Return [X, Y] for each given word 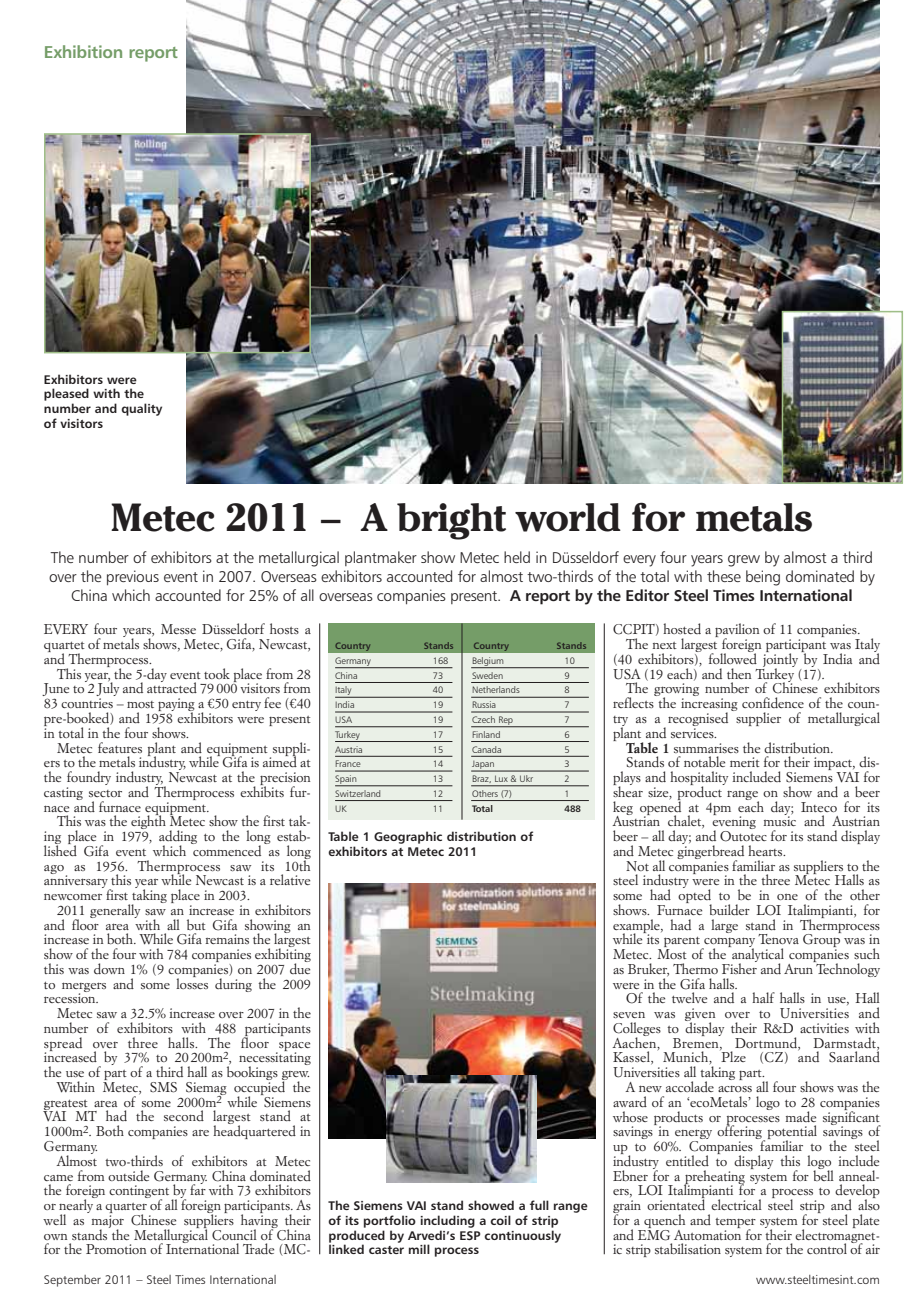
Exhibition [83, 51]
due [300, 967]
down [109, 968]
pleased [66, 394]
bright [451, 521]
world [568, 517]
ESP [470, 1235]
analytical [757, 955]
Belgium [488, 662]
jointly [781, 660]
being [763, 578]
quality [141, 409]
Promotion [116, 1249]
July [107, 689]
